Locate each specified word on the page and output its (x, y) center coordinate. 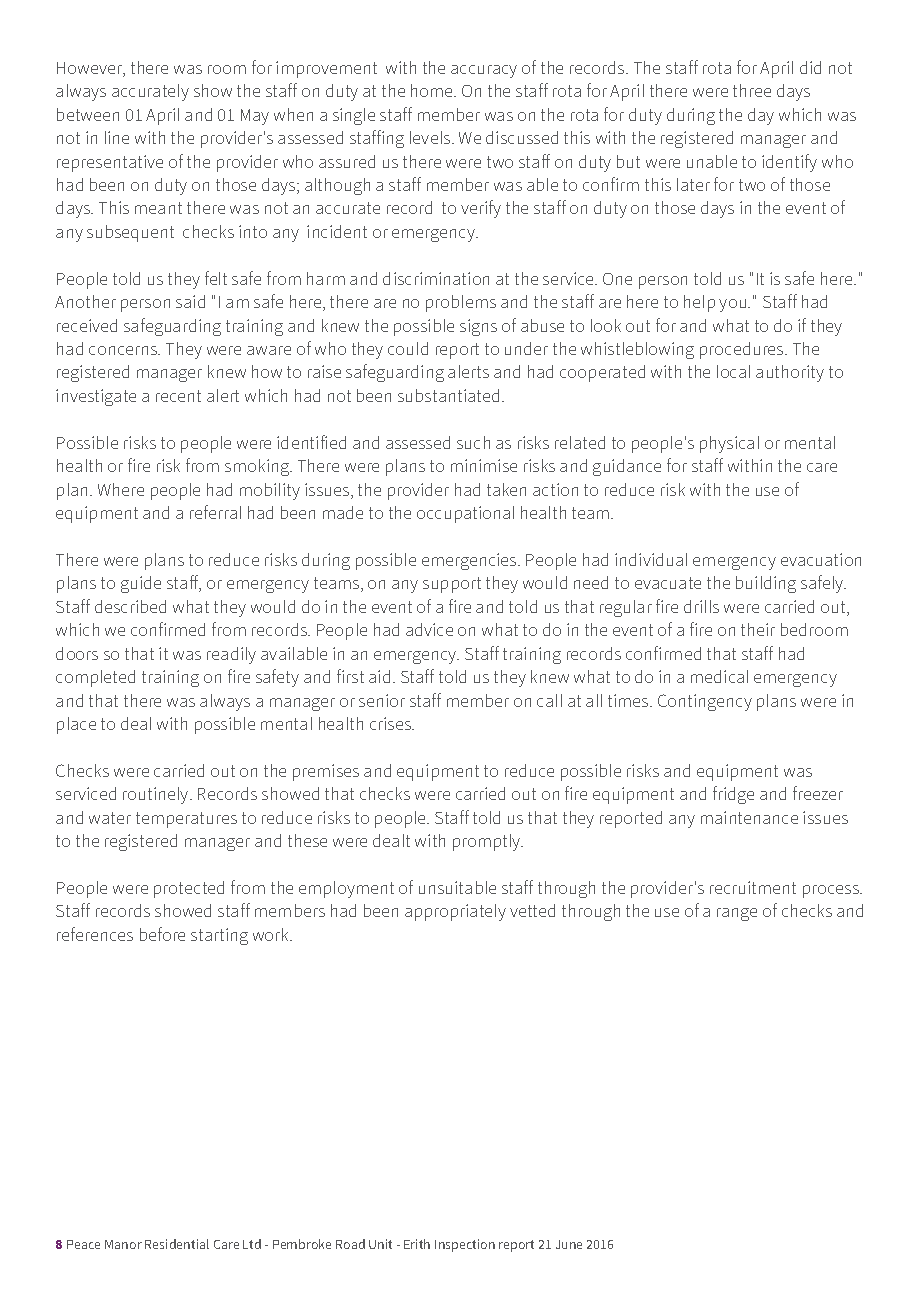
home (433, 90)
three (752, 90)
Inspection (465, 1245)
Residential (177, 1244)
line (117, 137)
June (569, 1244)
